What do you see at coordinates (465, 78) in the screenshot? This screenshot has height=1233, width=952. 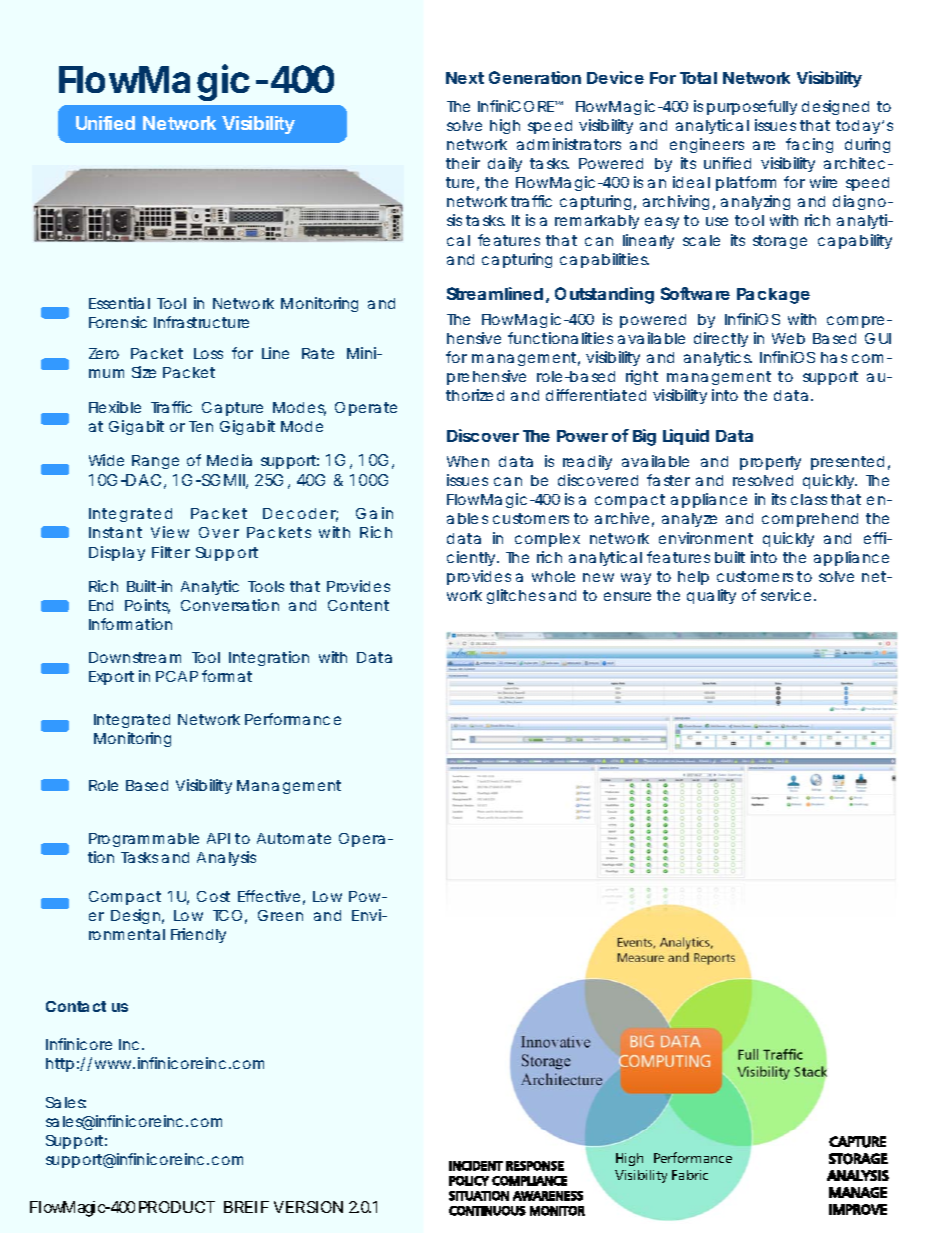 I see `Next` at bounding box center [465, 78].
